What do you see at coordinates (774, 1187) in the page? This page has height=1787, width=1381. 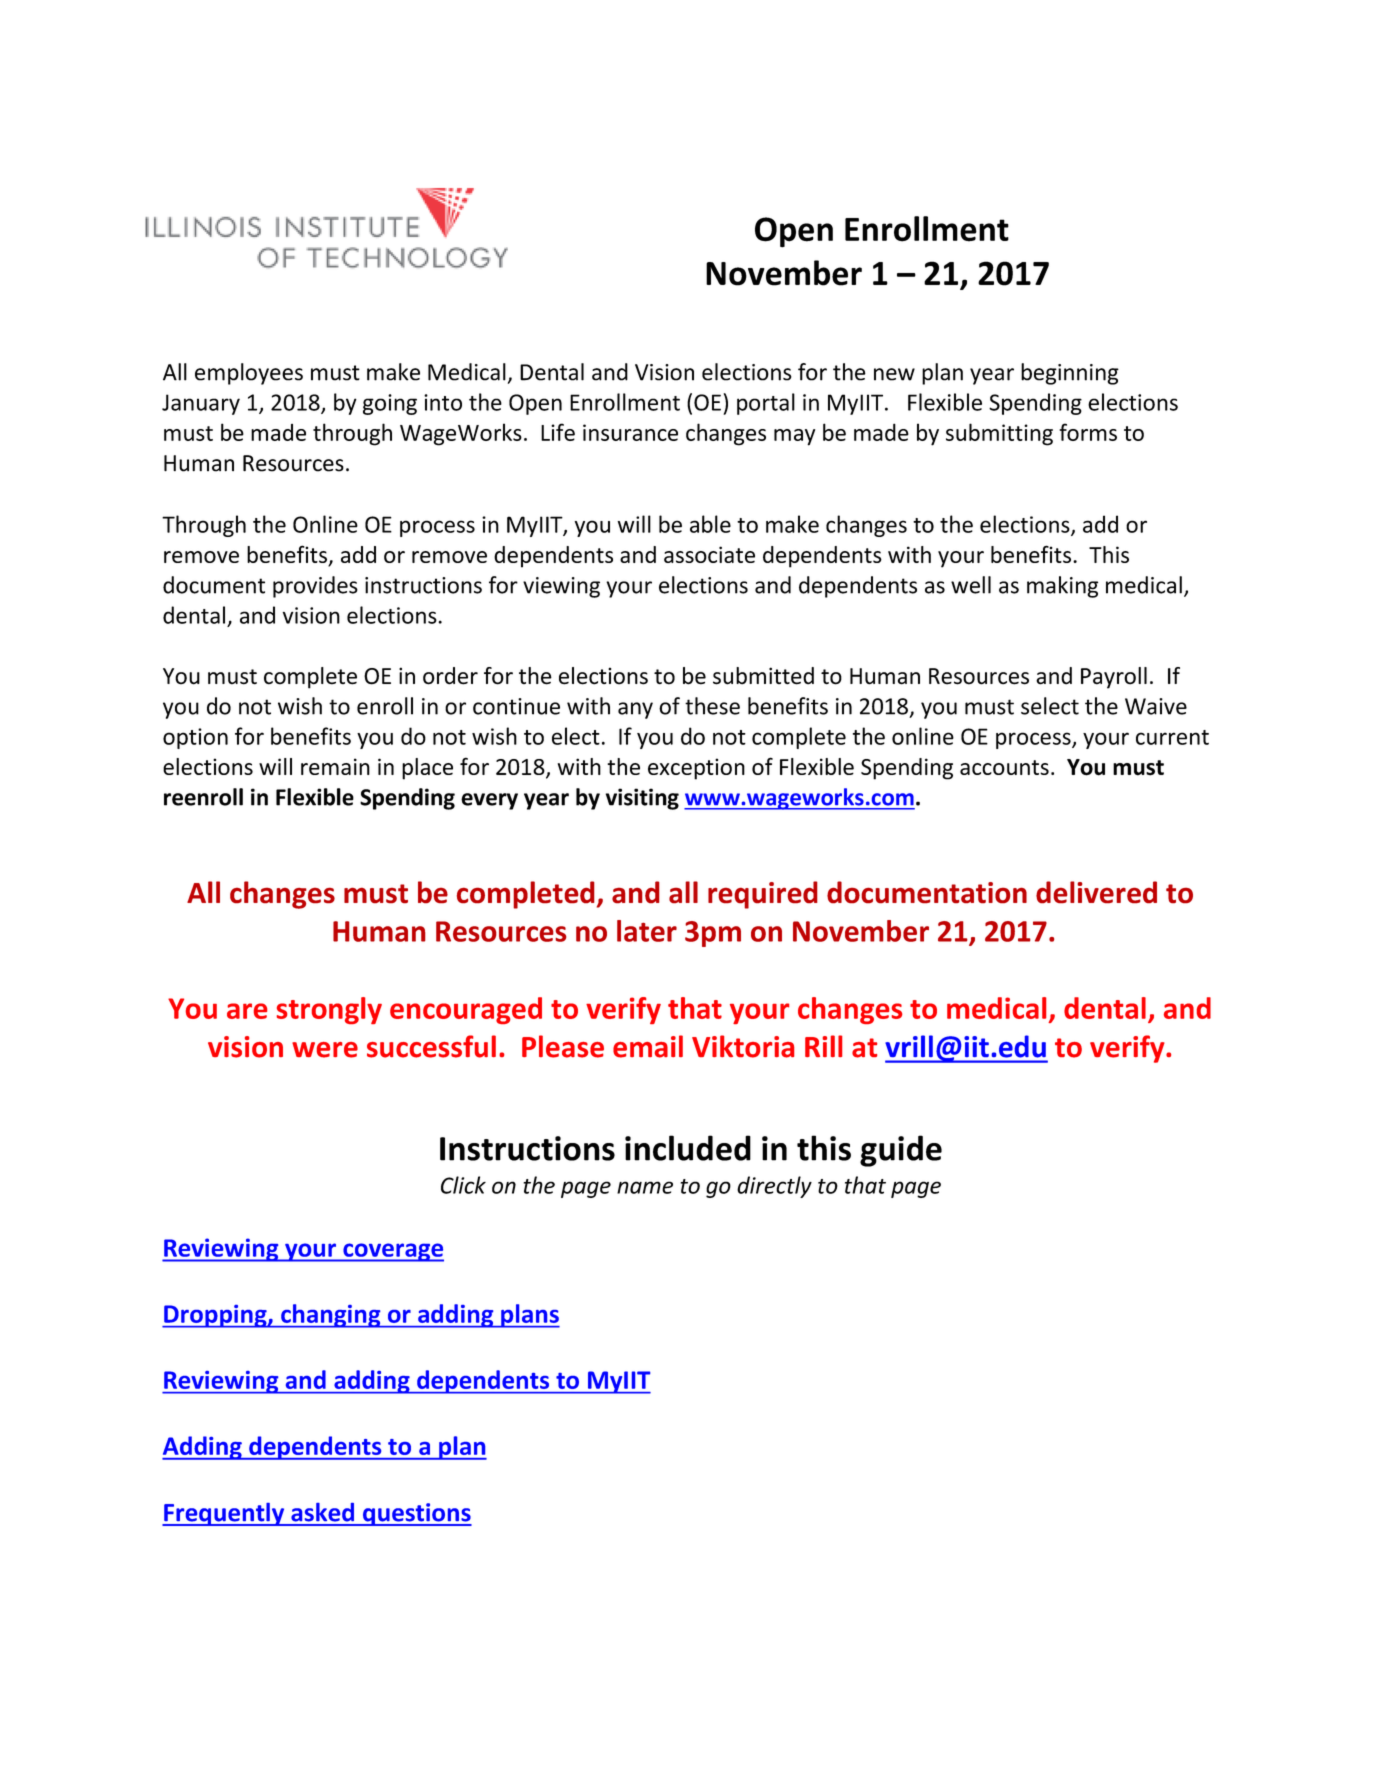 I see `directly` at bounding box center [774, 1187].
